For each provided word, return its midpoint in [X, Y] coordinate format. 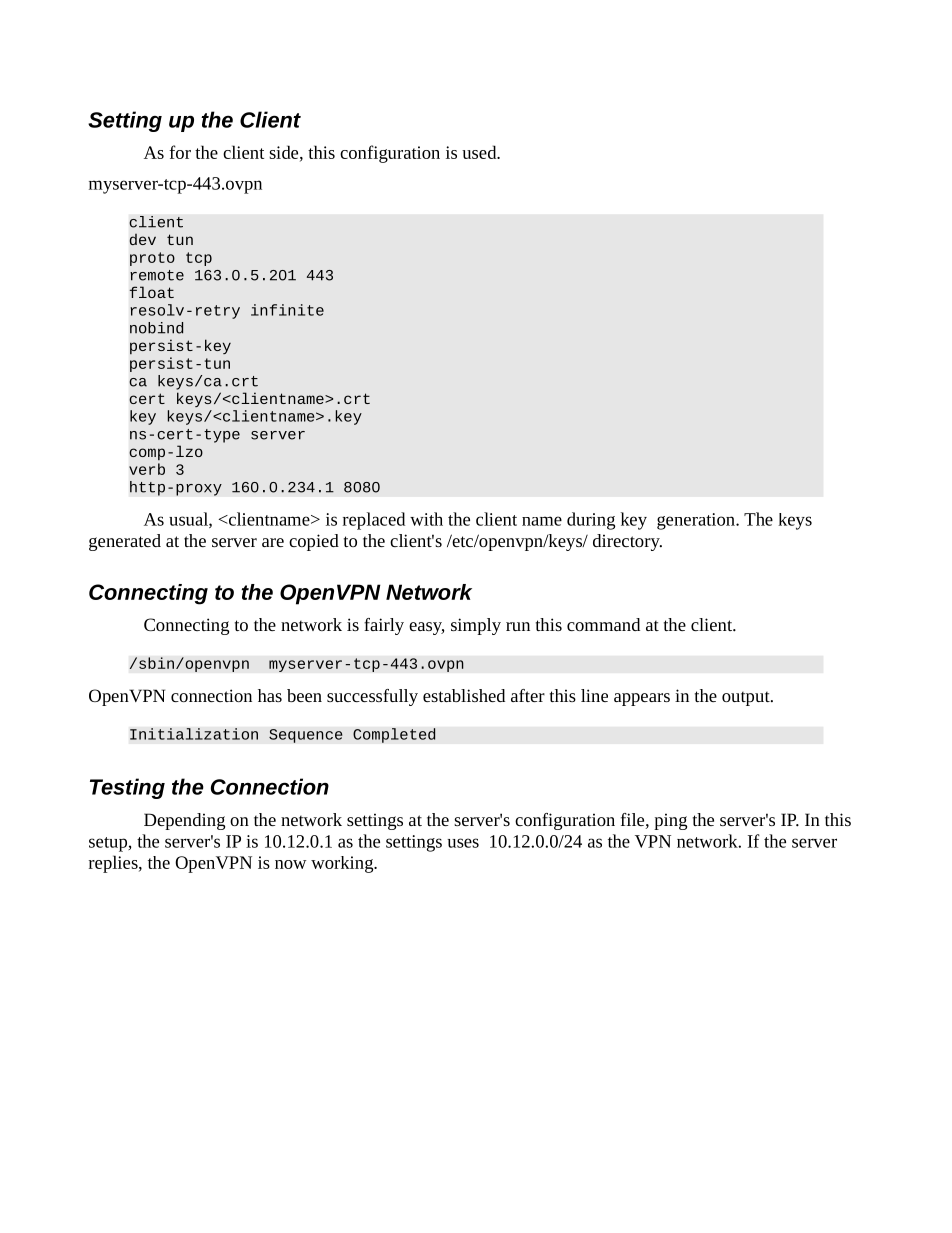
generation [697, 521]
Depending [184, 821]
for [180, 152]
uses [463, 843]
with [426, 519]
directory [627, 542]
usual [189, 520]
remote [157, 275]
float [152, 292]
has [270, 695]
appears [642, 699]
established [464, 695]
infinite [287, 310]
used [480, 152]
